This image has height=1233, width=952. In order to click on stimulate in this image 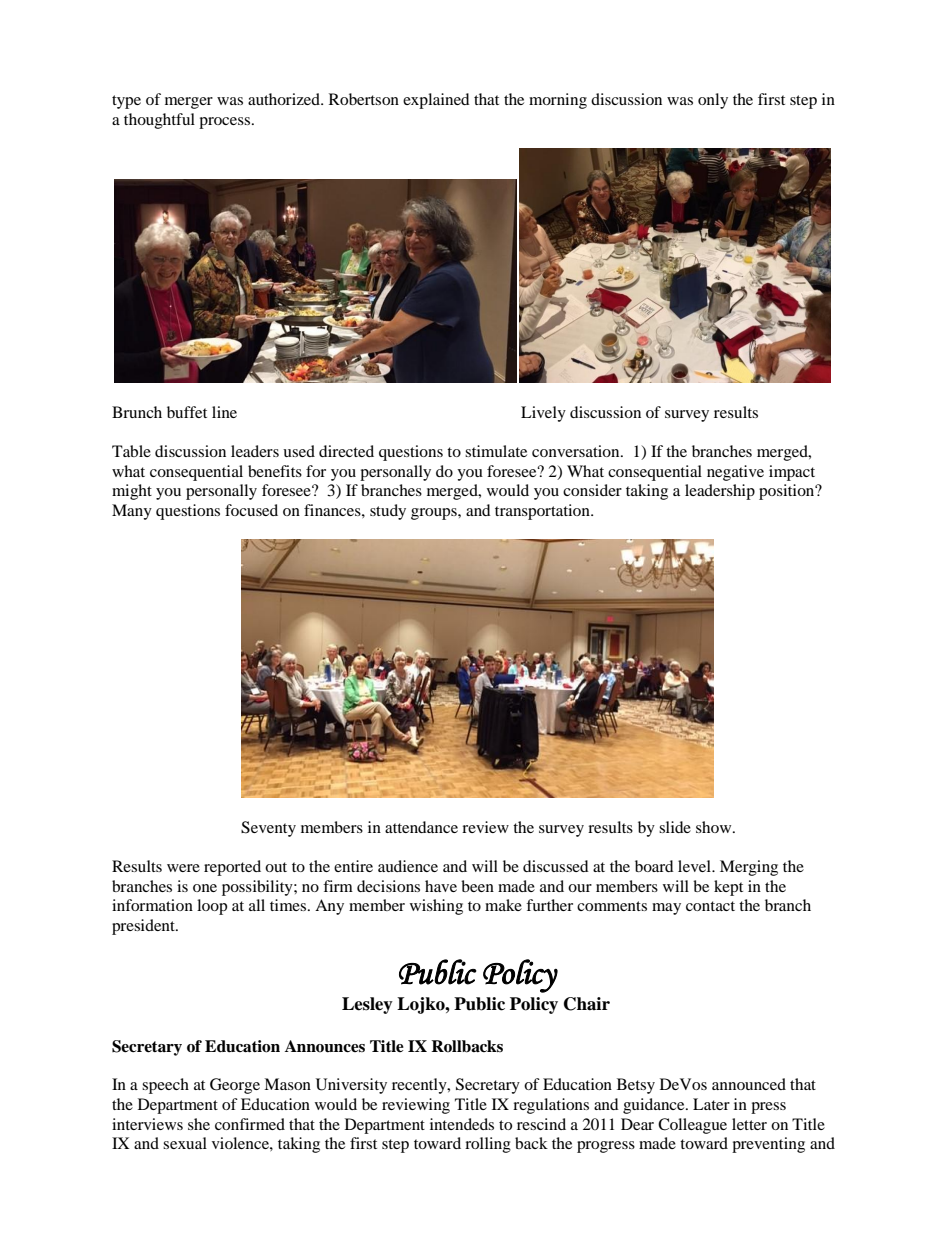, I will do `click(496, 451)`.
